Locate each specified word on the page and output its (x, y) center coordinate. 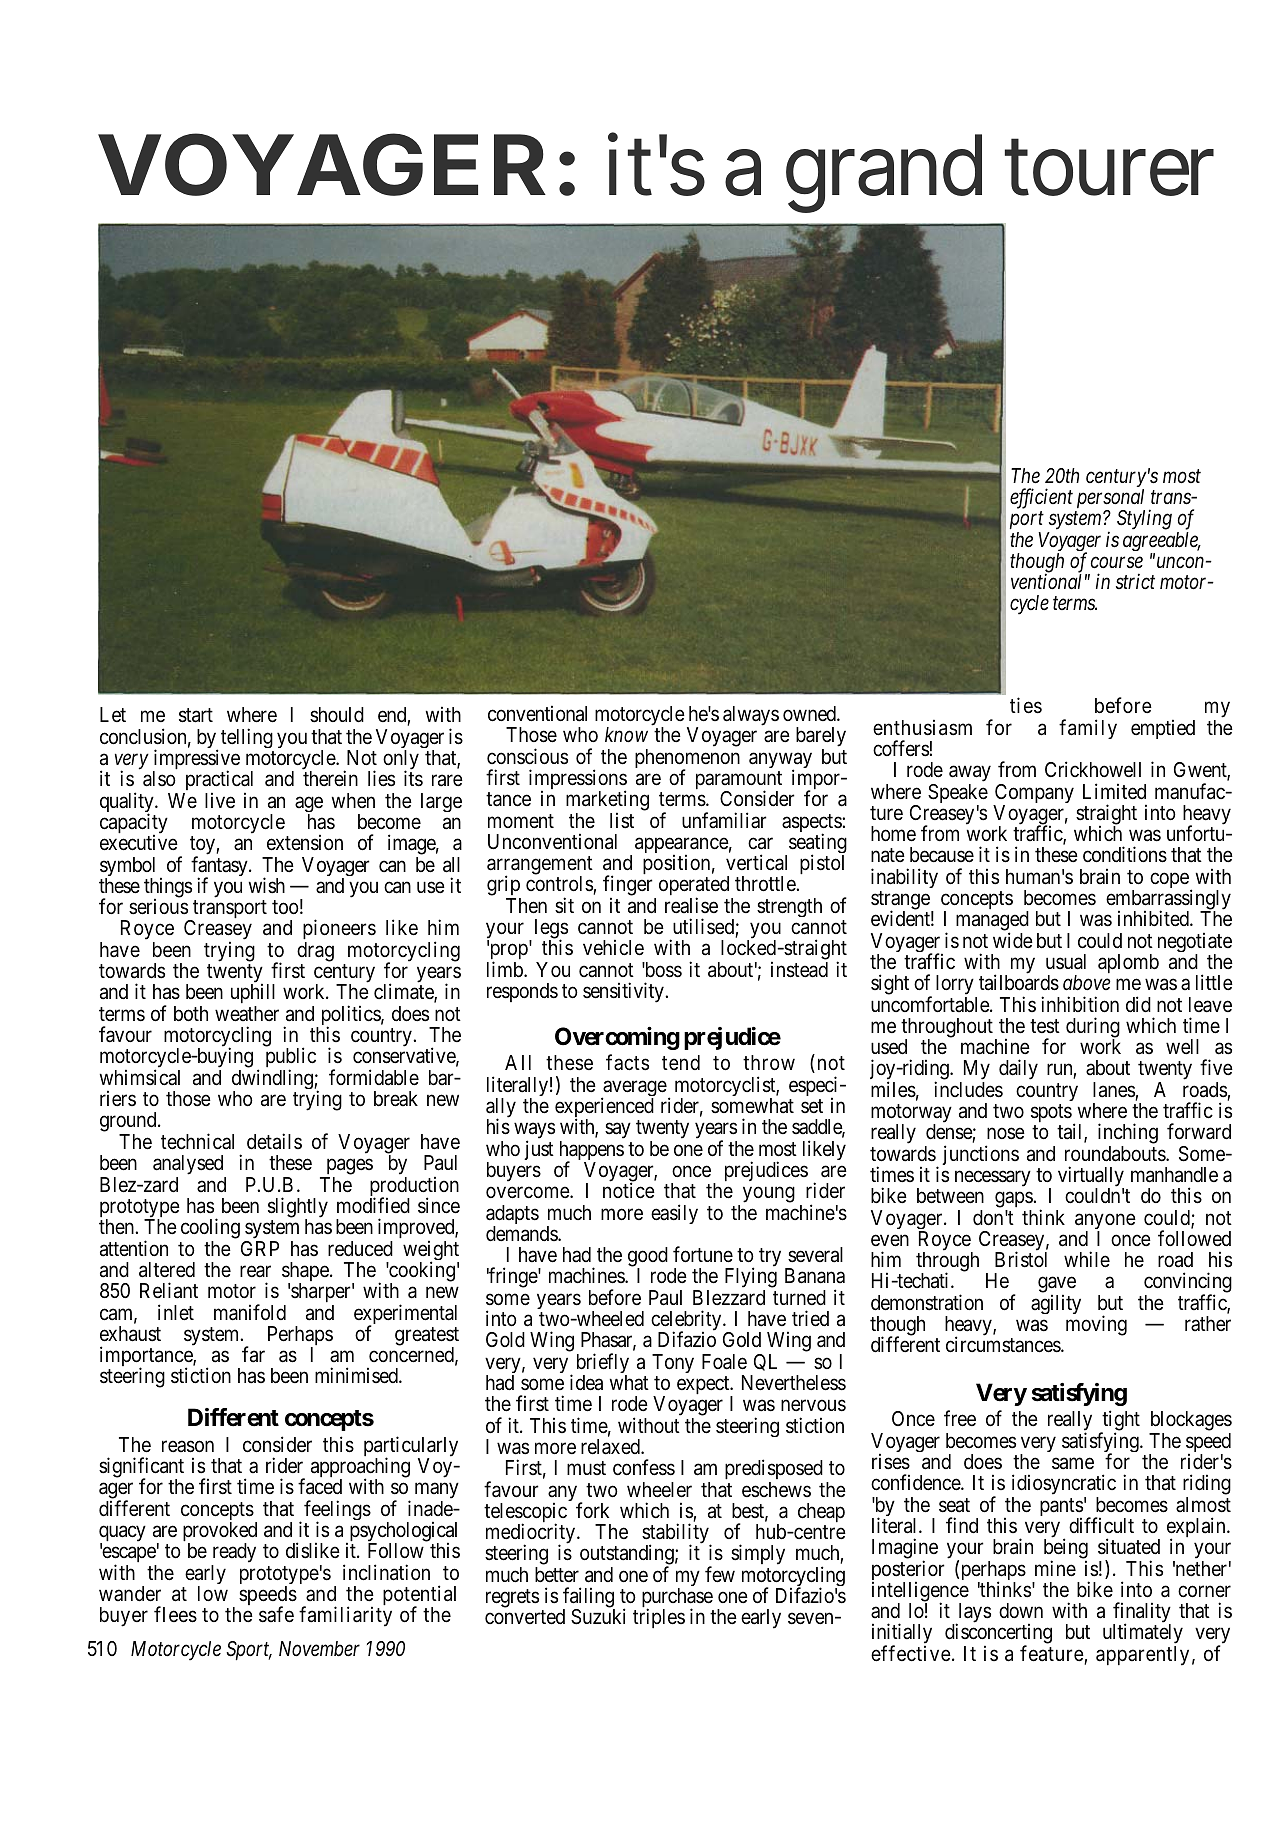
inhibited (1154, 918)
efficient (1041, 498)
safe (276, 1614)
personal (1111, 500)
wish (267, 885)
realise (691, 905)
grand (884, 174)
